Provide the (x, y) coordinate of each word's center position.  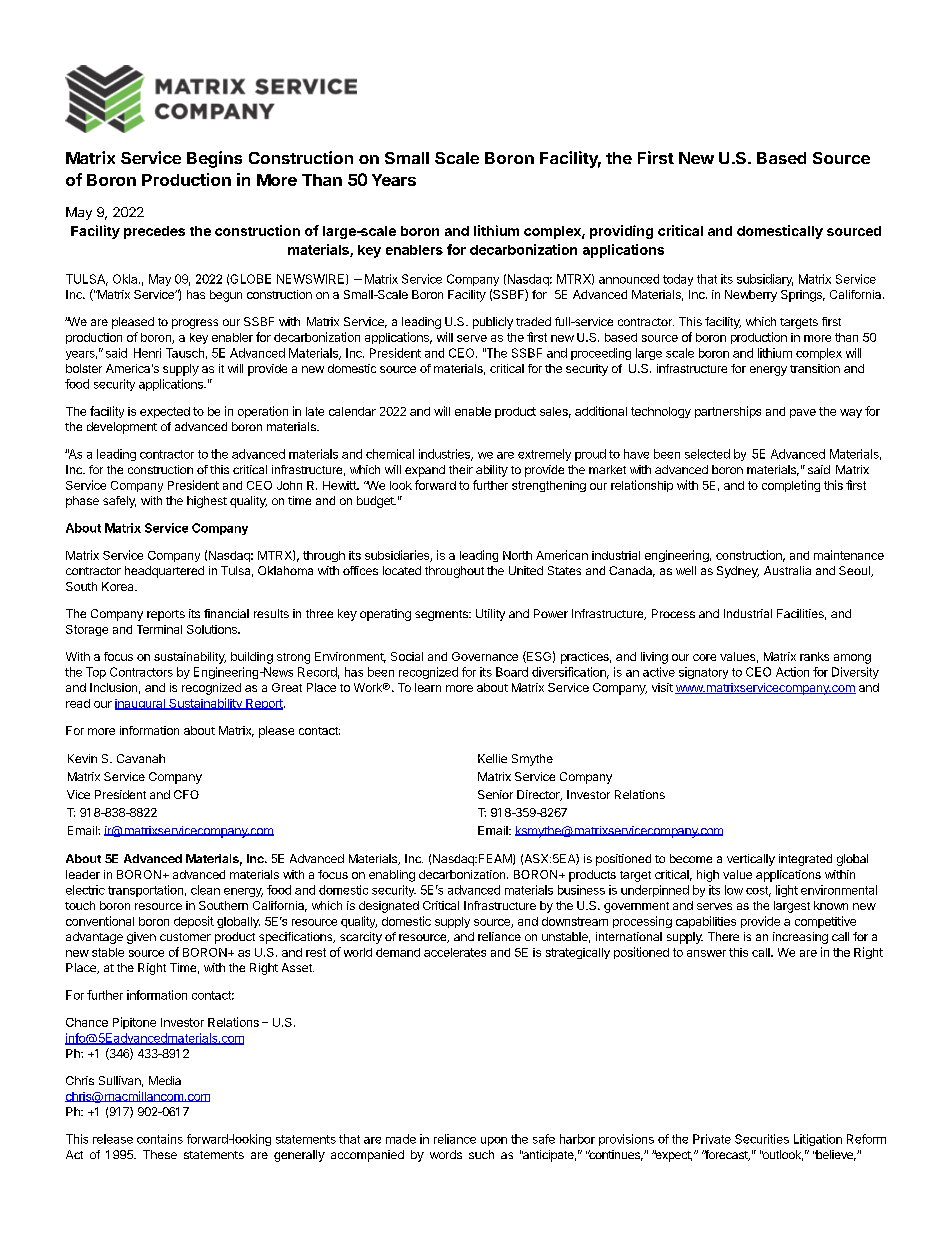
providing (621, 232)
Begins (214, 159)
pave (803, 413)
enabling (392, 876)
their (461, 469)
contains (160, 1139)
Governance (485, 656)
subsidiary (765, 280)
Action (792, 672)
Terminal (159, 629)
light (787, 891)
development (122, 428)
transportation (145, 891)
